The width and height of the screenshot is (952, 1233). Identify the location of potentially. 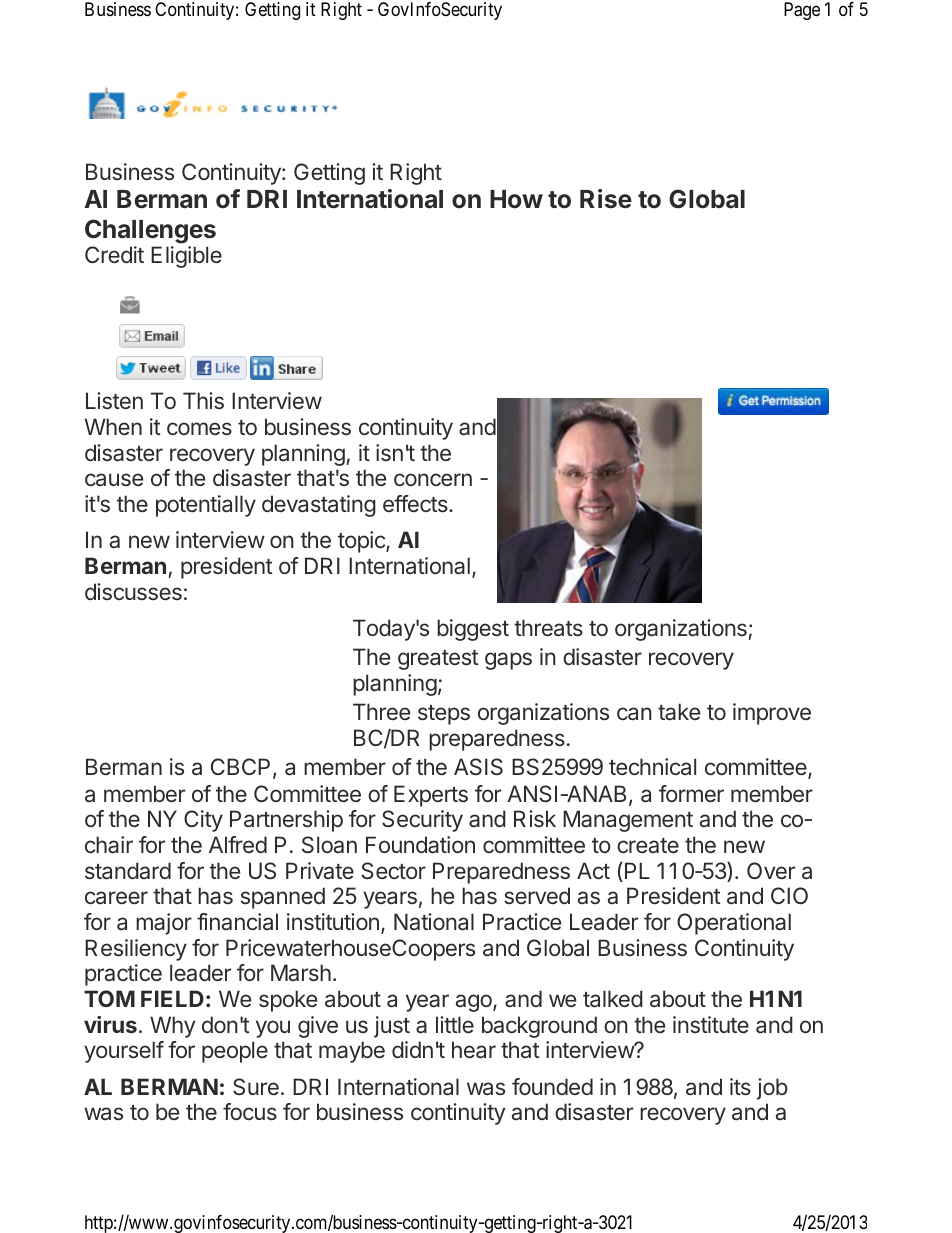
(206, 506).
